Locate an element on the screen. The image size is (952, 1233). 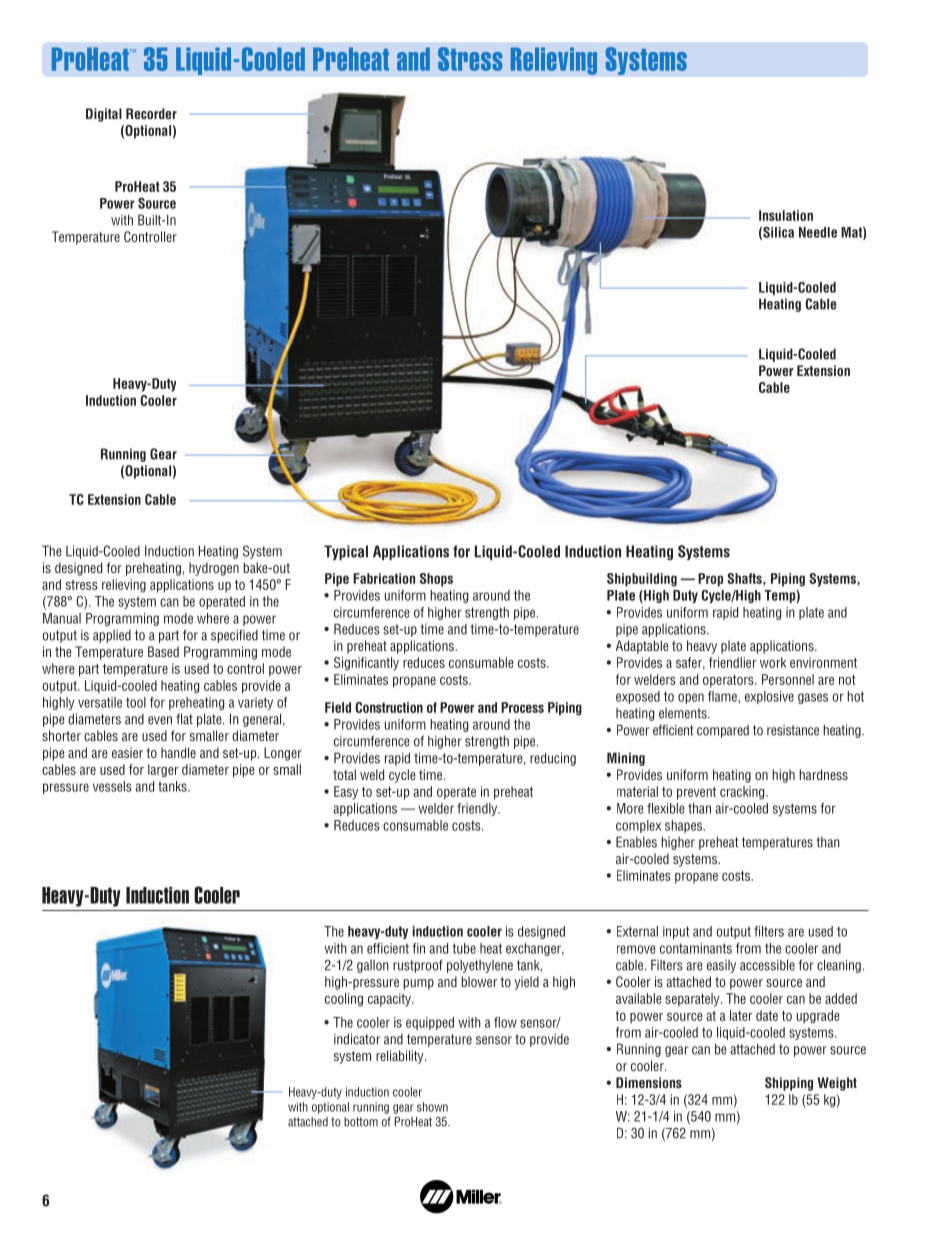
work is located at coordinates (773, 662).
